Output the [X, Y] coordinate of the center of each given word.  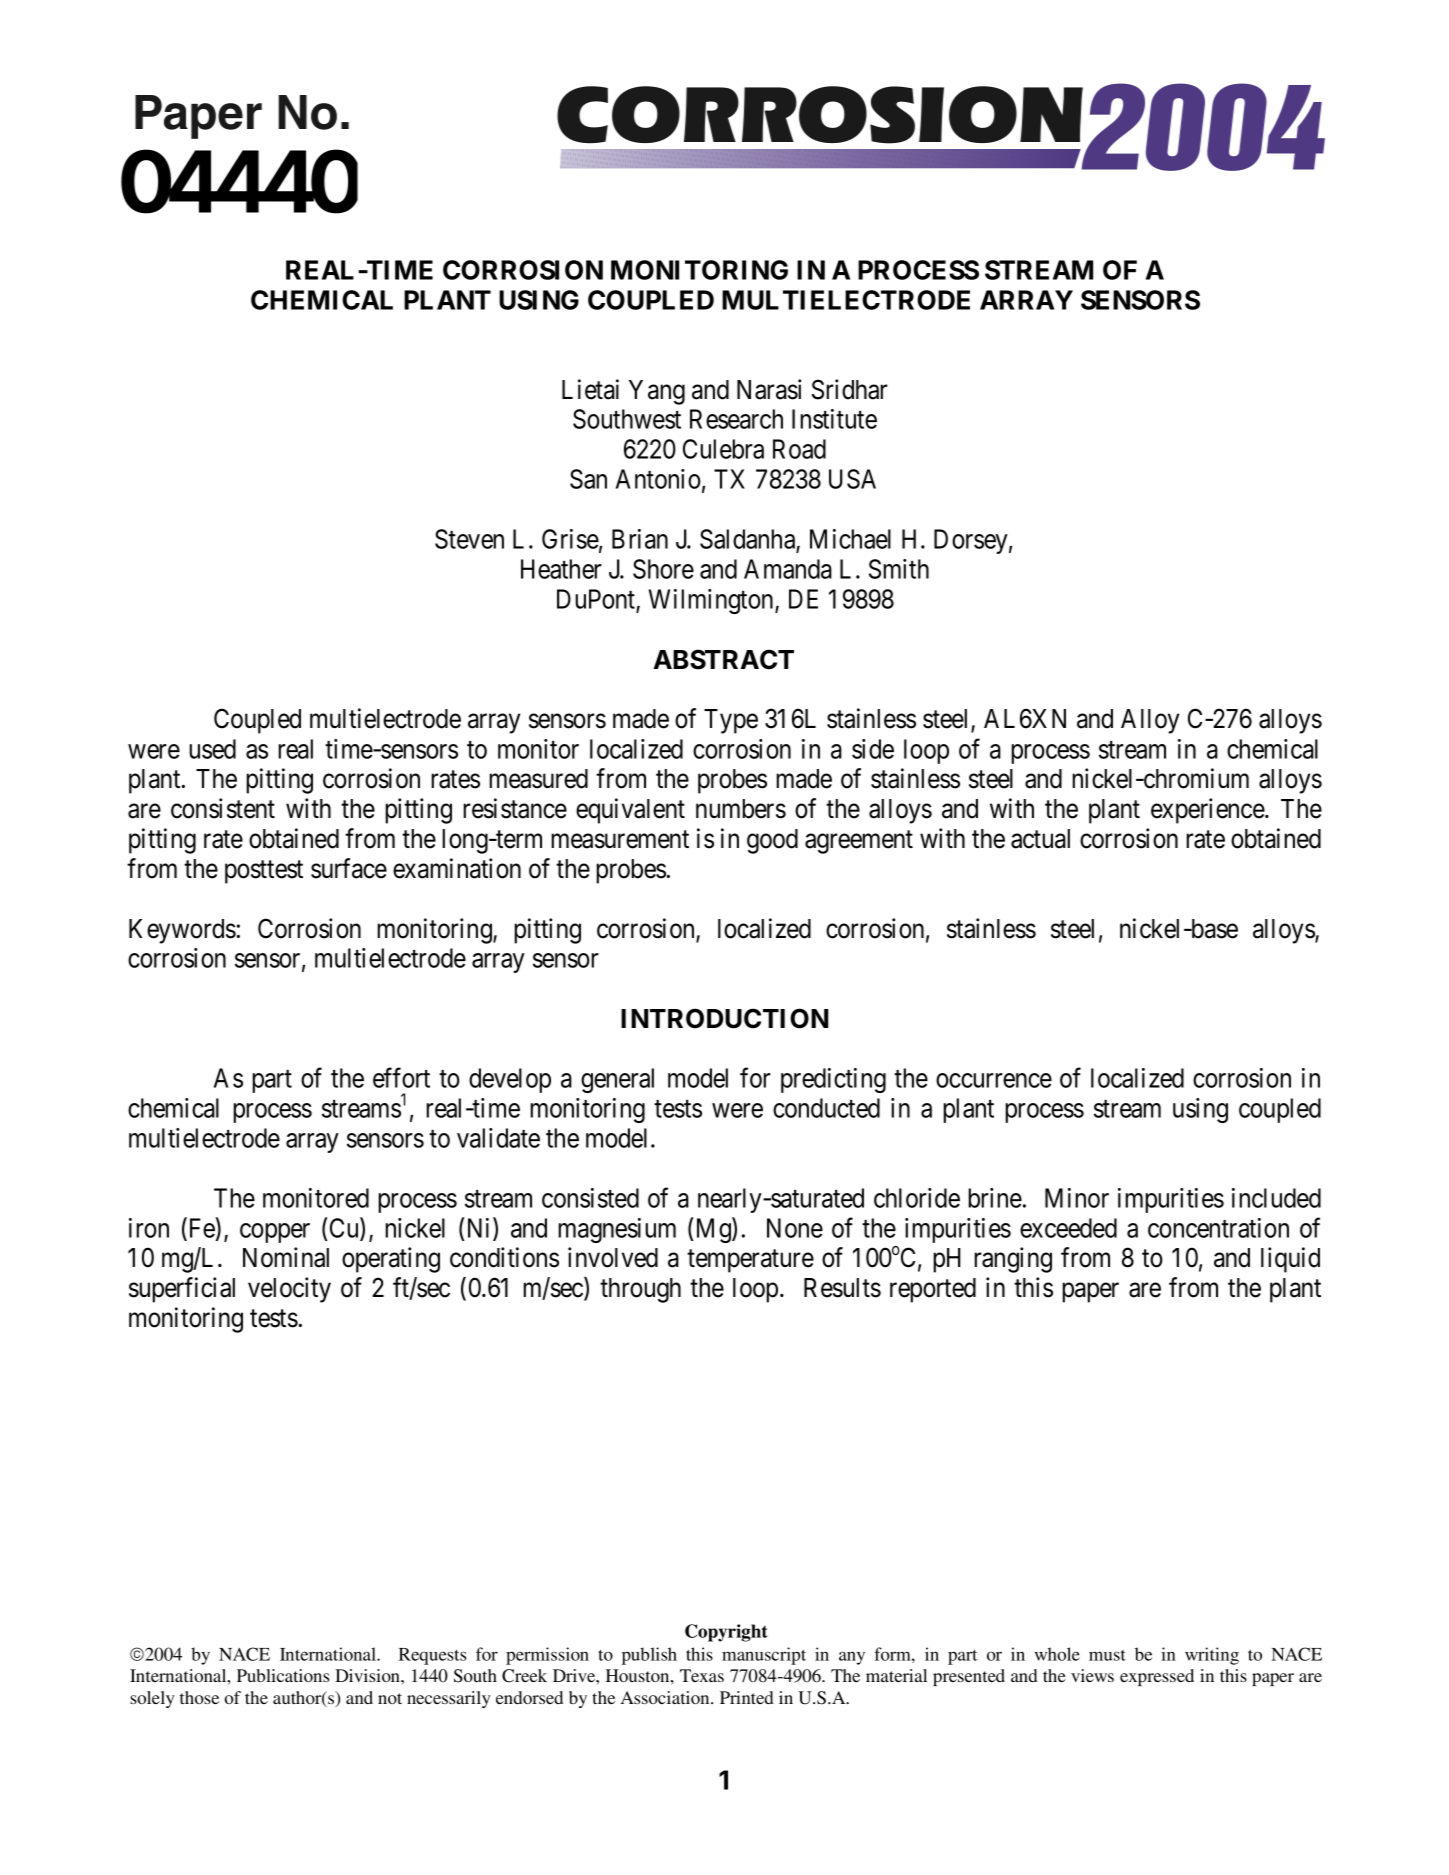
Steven [469, 539]
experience [1208, 811]
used [212, 749]
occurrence [994, 1080]
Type [731, 721]
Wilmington [712, 601]
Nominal [286, 1257]
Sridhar [850, 389]
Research [736, 419]
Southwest [627, 419]
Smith [899, 569]
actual [1040, 839]
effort [401, 1077]
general [617, 1080]
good [772, 841]
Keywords [182, 931]
